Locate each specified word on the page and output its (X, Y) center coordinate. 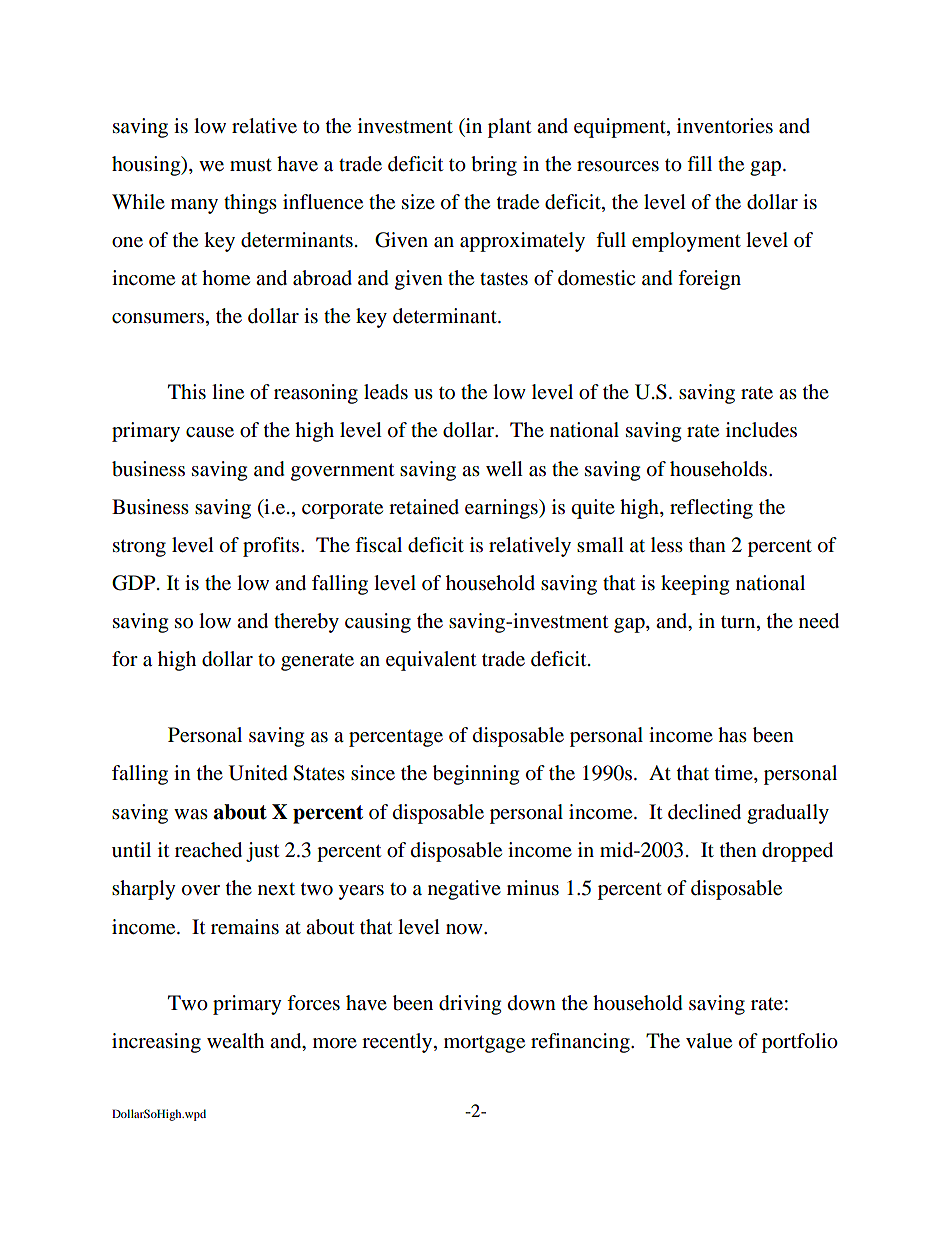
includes (761, 430)
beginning (476, 775)
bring (494, 166)
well (504, 468)
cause (210, 432)
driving (470, 1005)
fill (699, 163)
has (732, 734)
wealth (235, 1040)
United (258, 773)
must (251, 165)
